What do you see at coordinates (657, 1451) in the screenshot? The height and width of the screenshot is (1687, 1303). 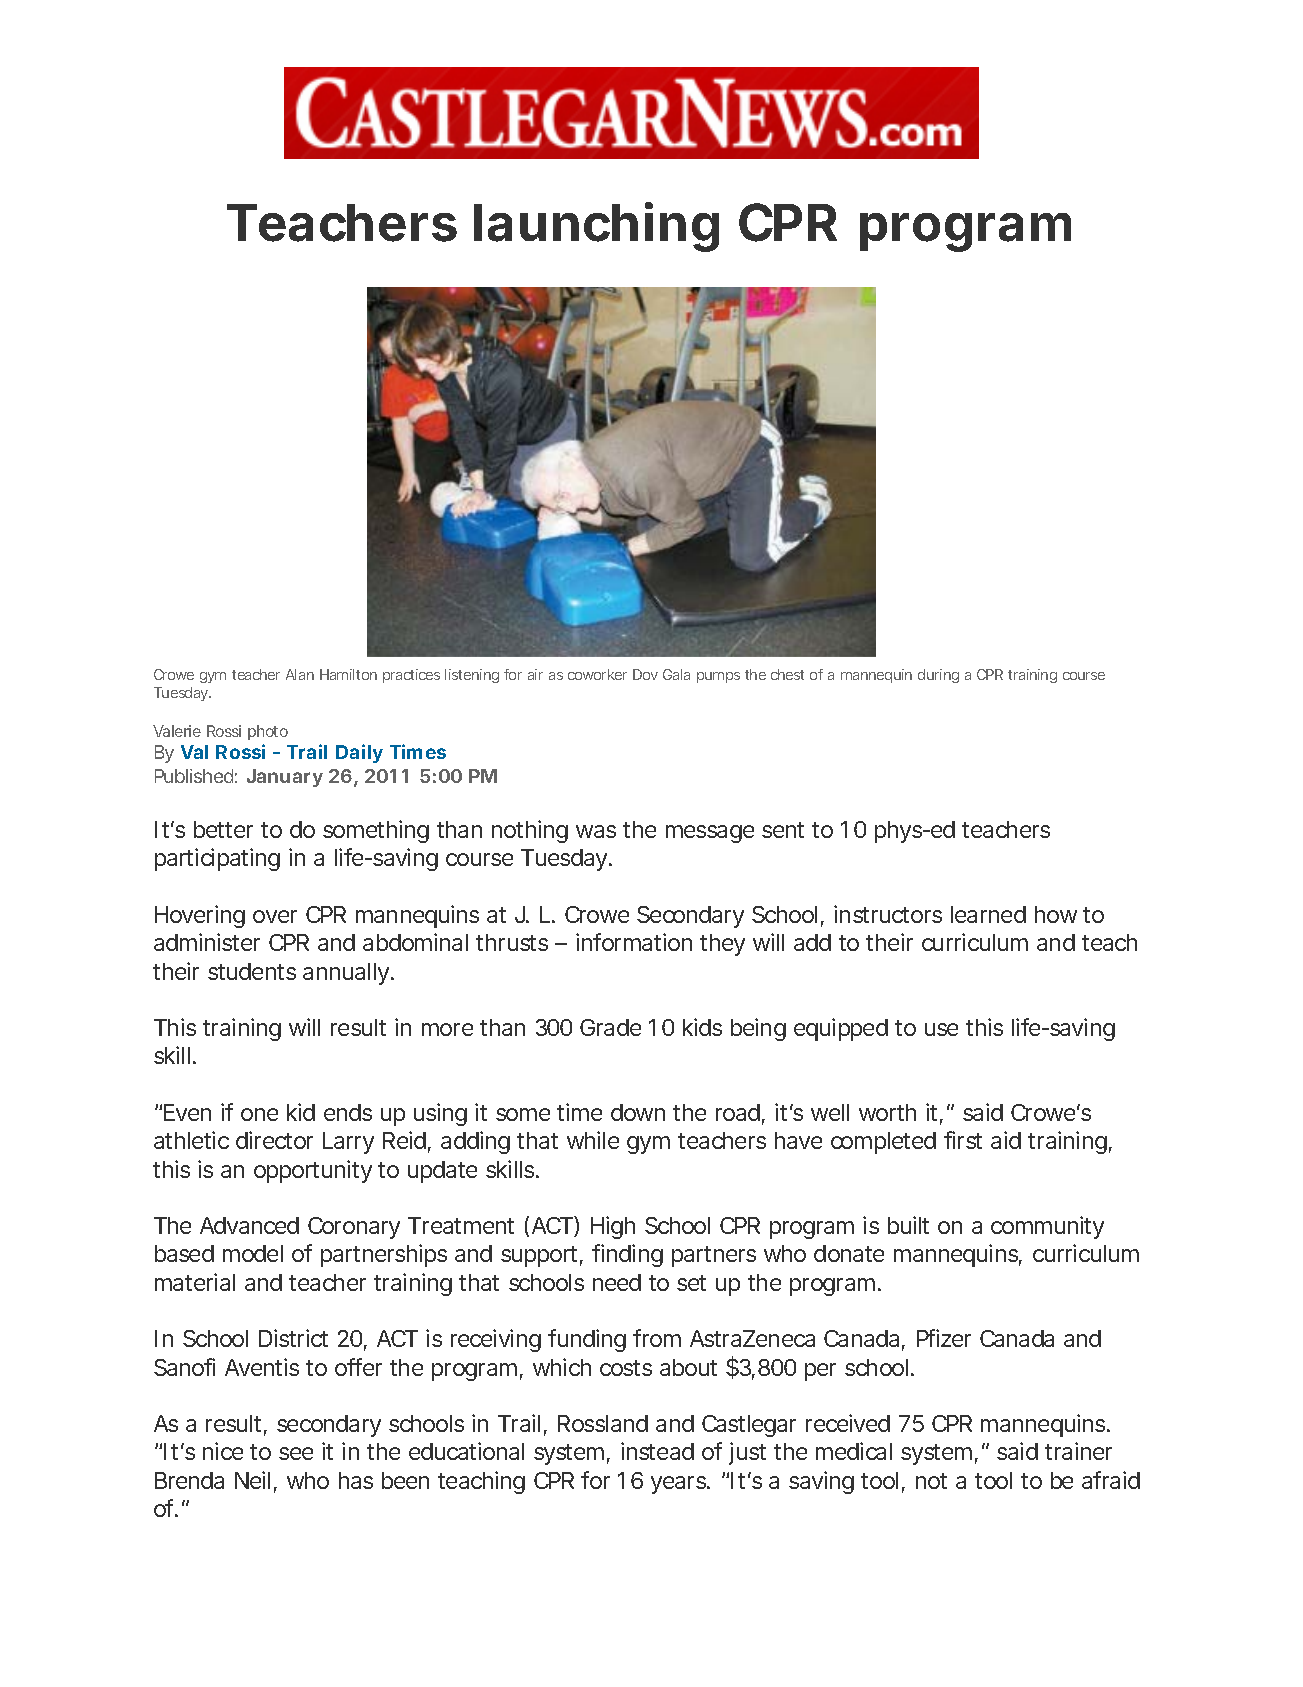 I see `instead` at bounding box center [657, 1451].
